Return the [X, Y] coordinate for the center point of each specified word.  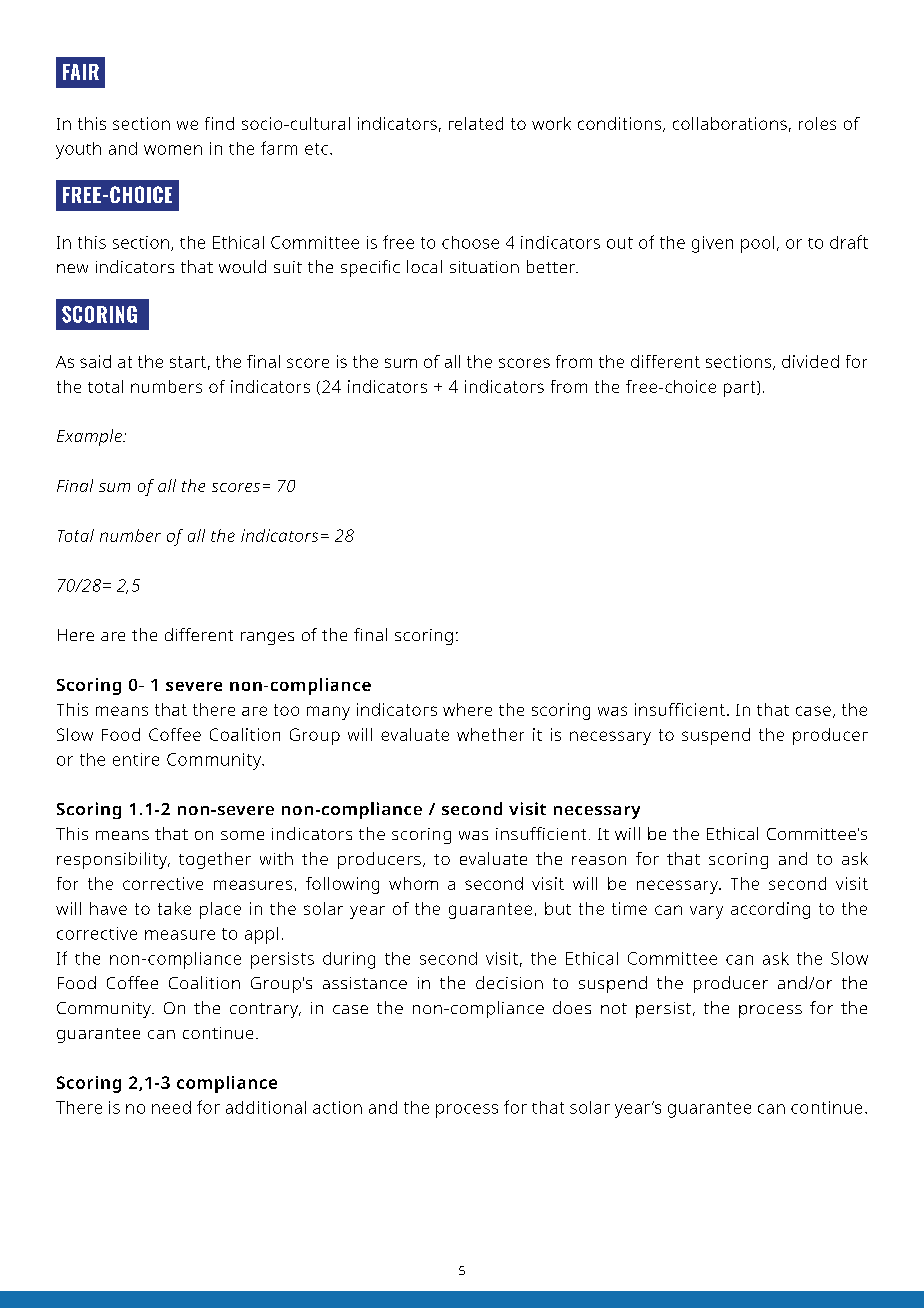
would [242, 266]
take [174, 908]
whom [413, 883]
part [741, 389]
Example [90, 437]
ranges [267, 638]
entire [136, 759]
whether [490, 734]
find [219, 123]
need [171, 1107]
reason [599, 860]
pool [757, 244]
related [476, 123]
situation [484, 267]
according [770, 910]
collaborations [730, 123]
